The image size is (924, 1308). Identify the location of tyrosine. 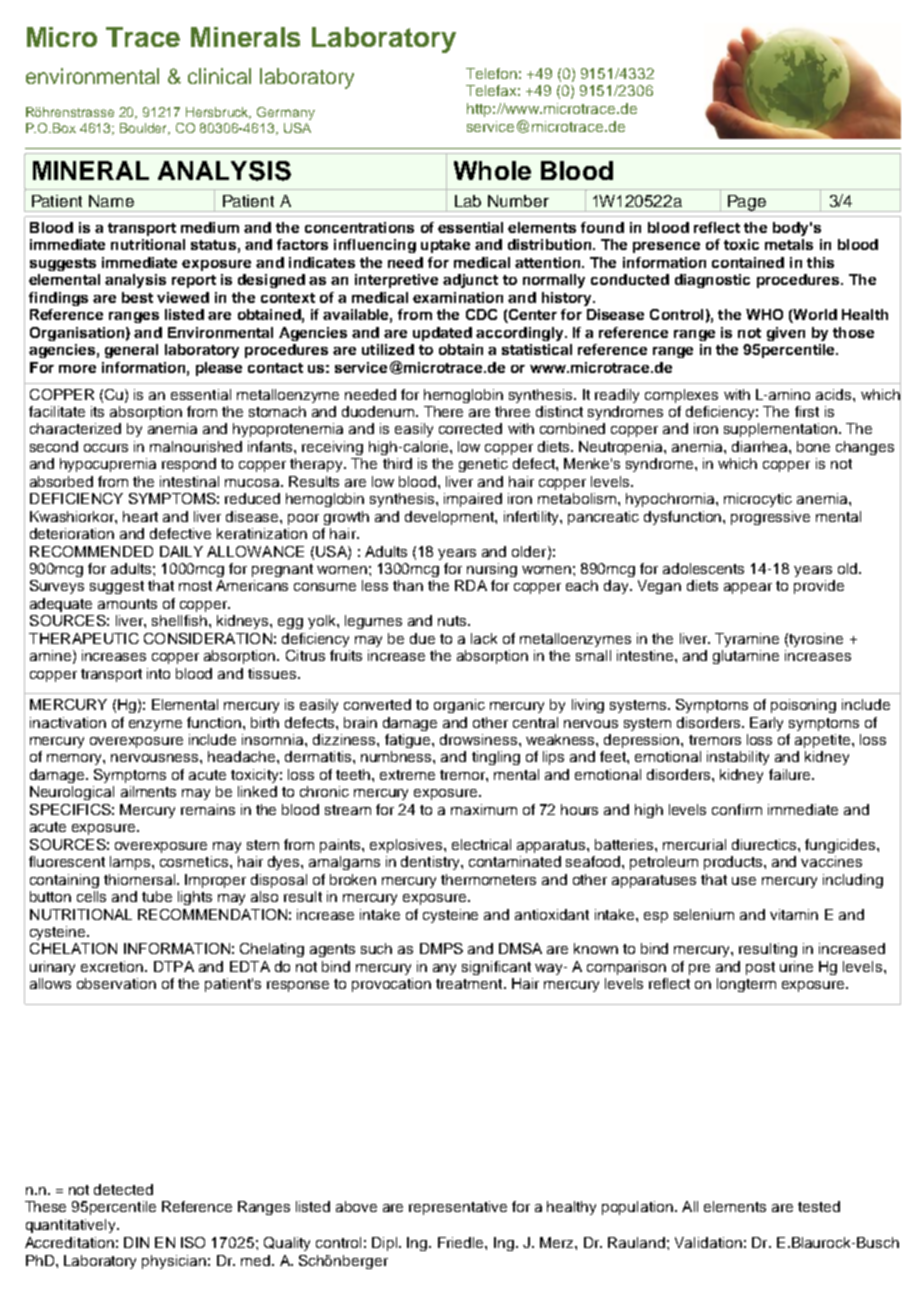
(816, 640).
